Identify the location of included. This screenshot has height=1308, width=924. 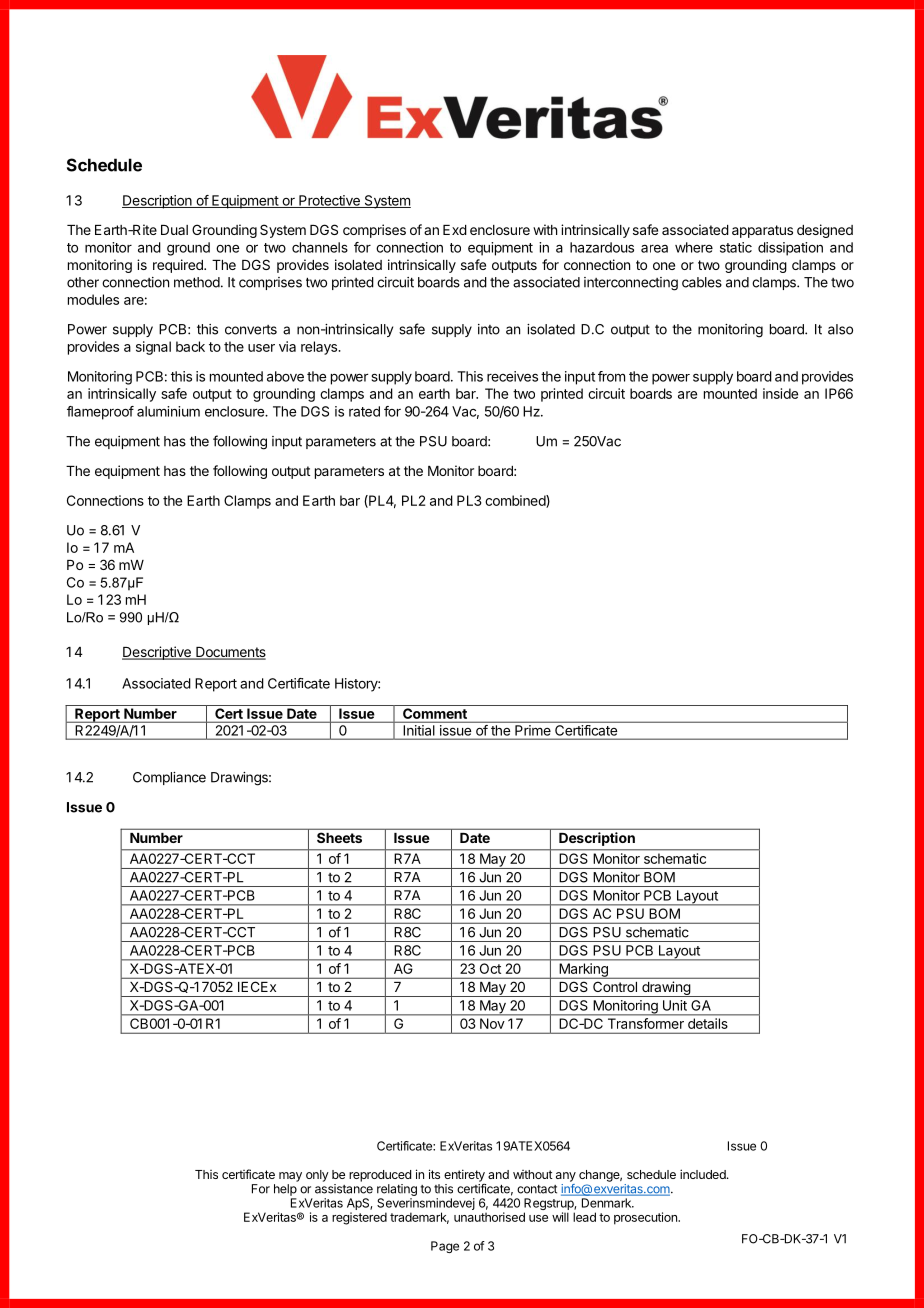
(704, 1174).
